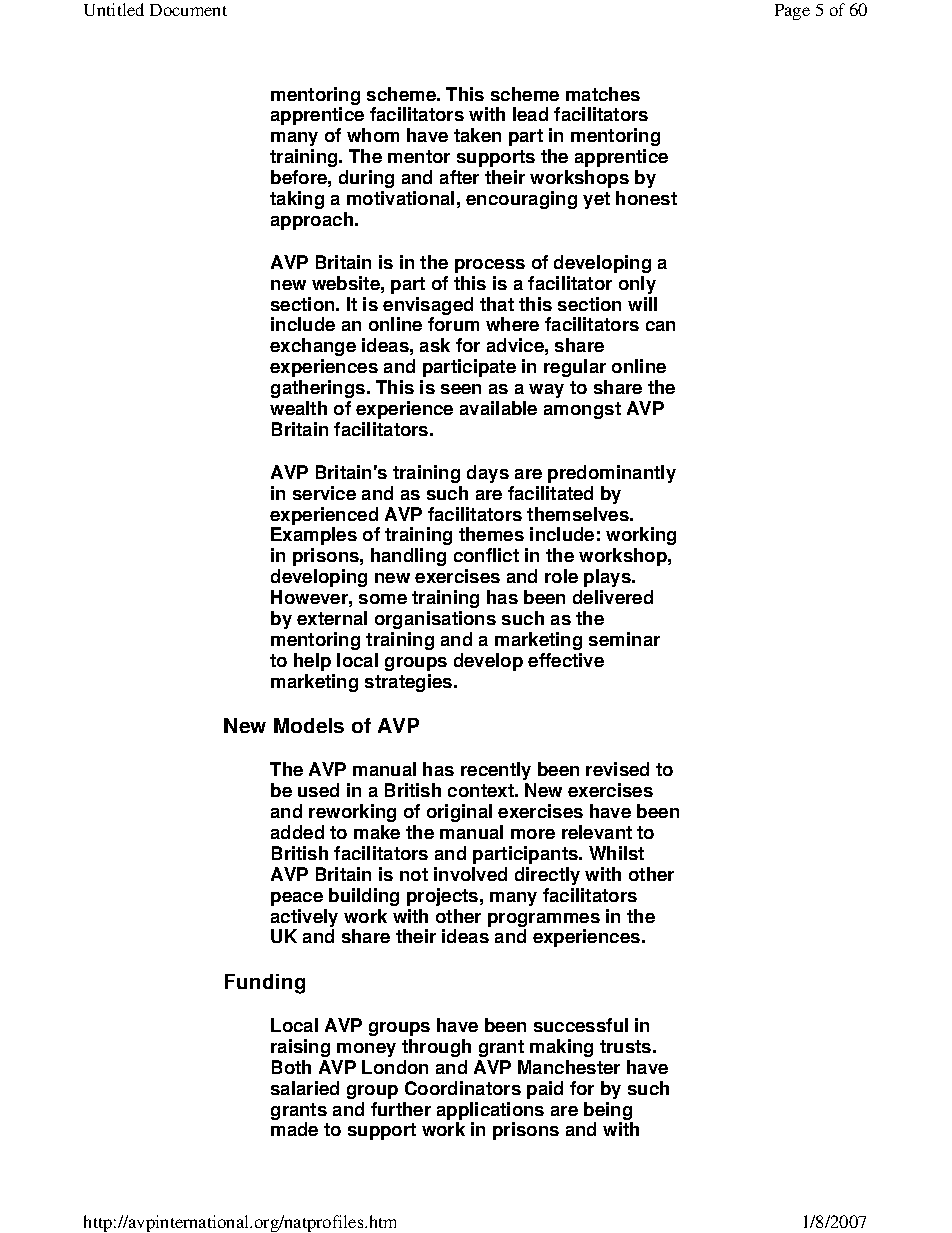 The image size is (952, 1233). Describe the element at coordinates (477, 135) in the document. I see `taken` at that location.
